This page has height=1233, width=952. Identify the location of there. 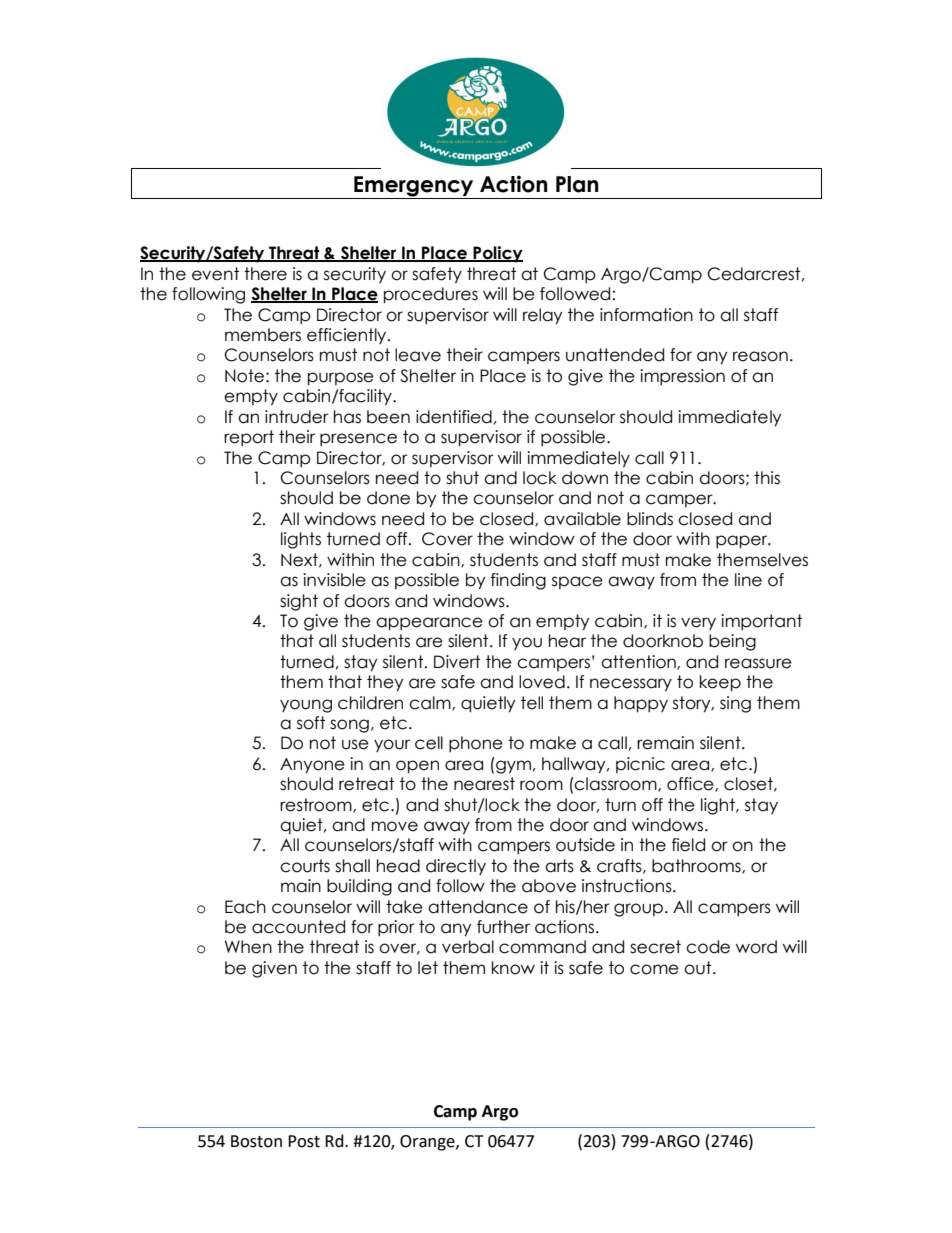
(265, 274).
